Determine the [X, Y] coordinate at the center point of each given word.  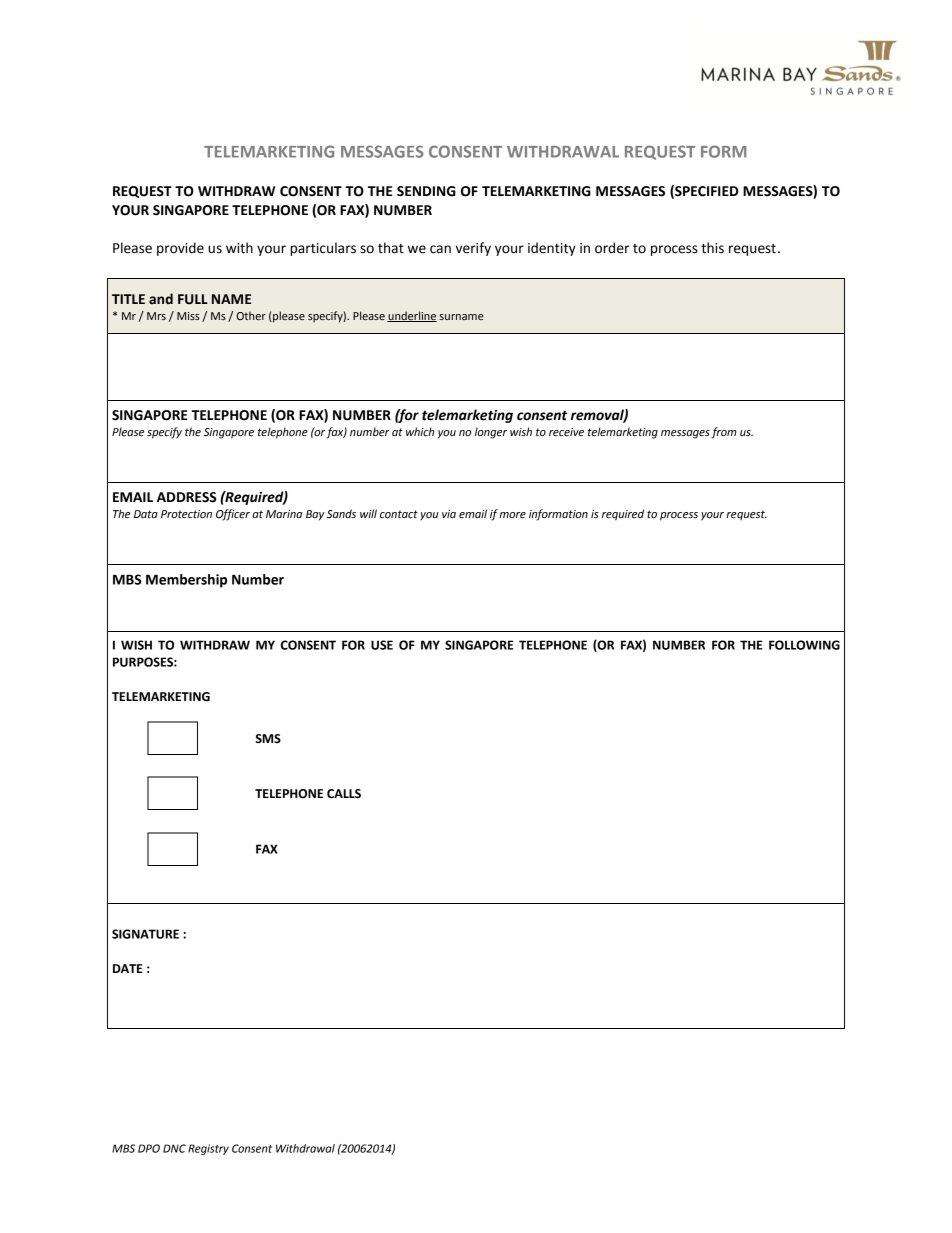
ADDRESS [187, 497]
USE [382, 645]
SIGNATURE [145, 934]
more [512, 515]
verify [473, 249]
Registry [208, 1149]
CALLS [344, 794]
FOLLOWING [804, 645]
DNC [174, 1148]
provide [180, 249]
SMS [268, 739]
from [724, 433]
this [712, 248]
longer [491, 433]
